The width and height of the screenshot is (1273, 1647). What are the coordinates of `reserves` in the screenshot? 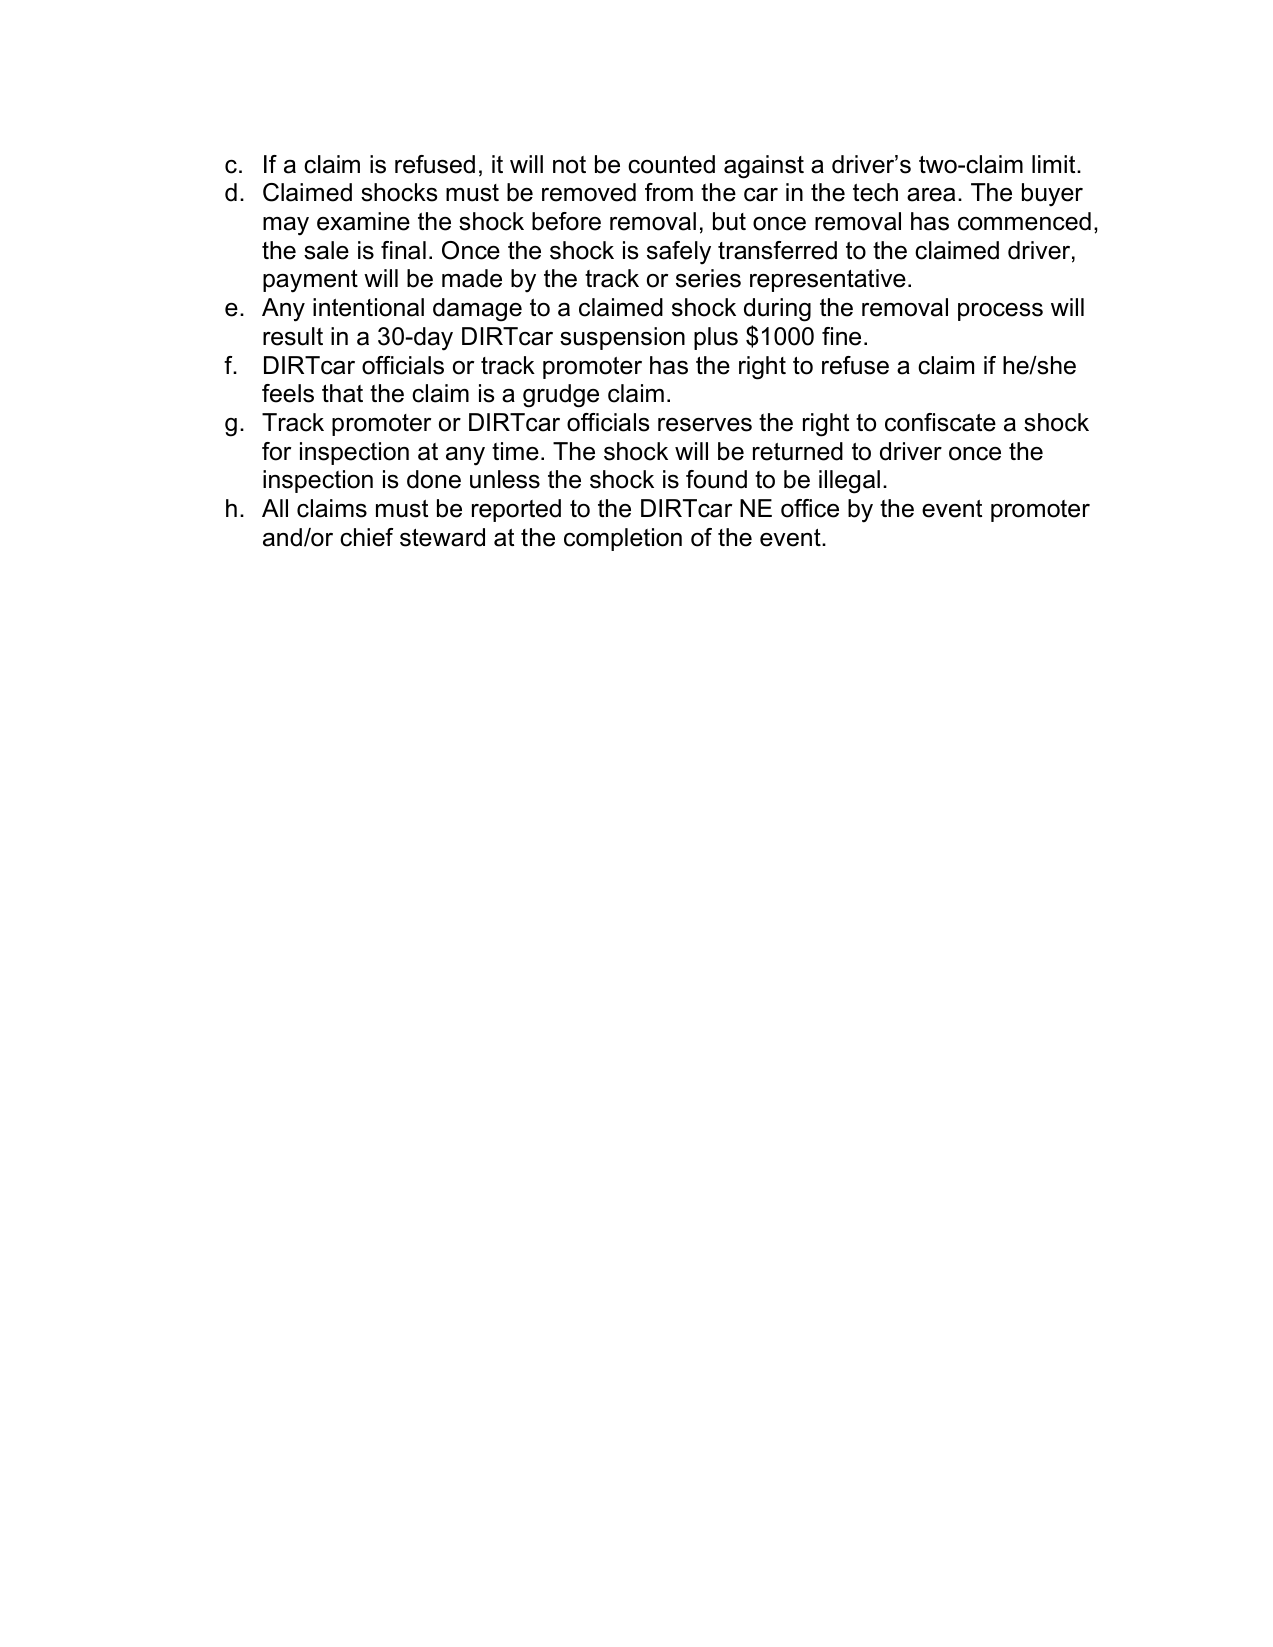 It's located at (705, 425).
